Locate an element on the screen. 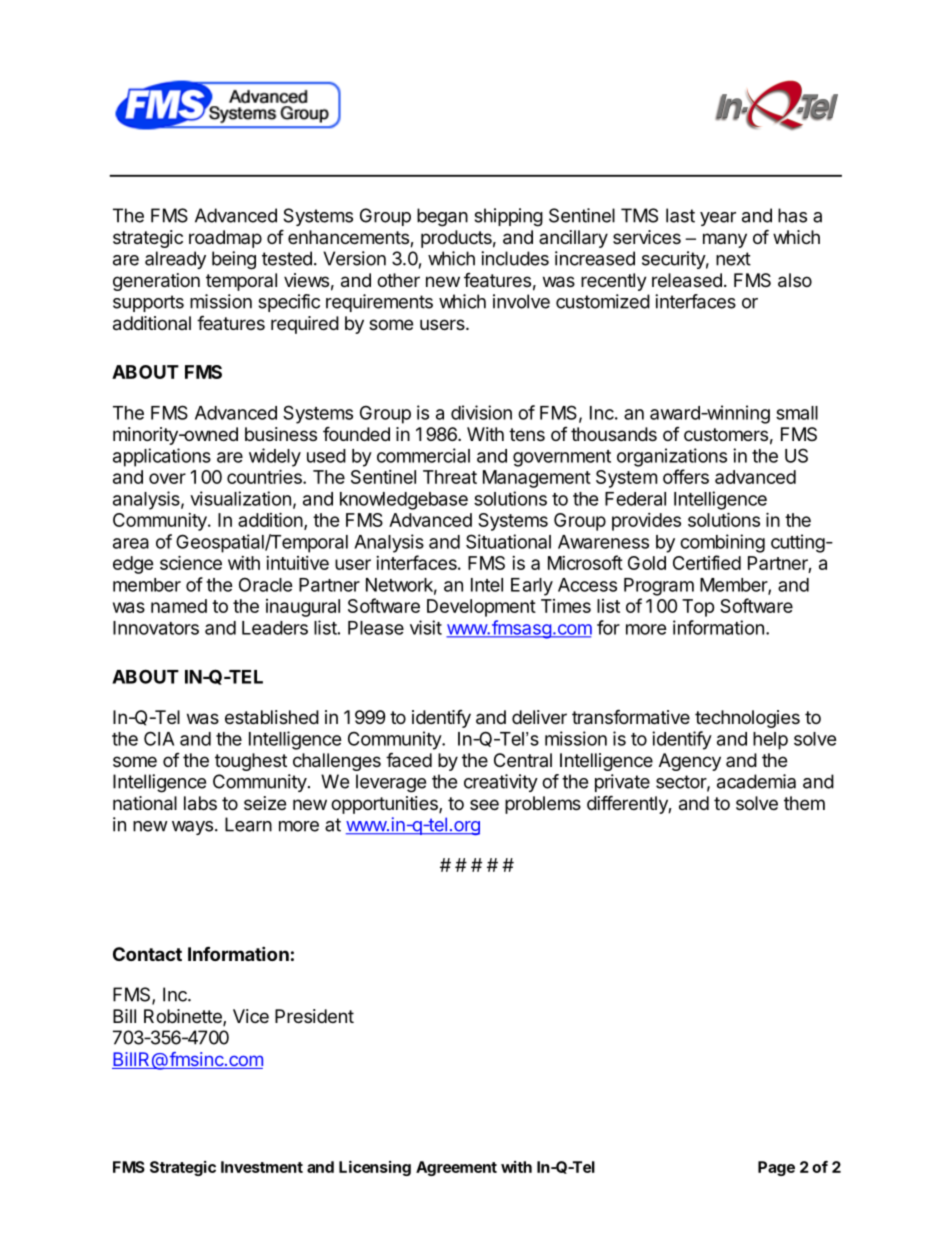  Agreement is located at coordinates (456, 1168).
